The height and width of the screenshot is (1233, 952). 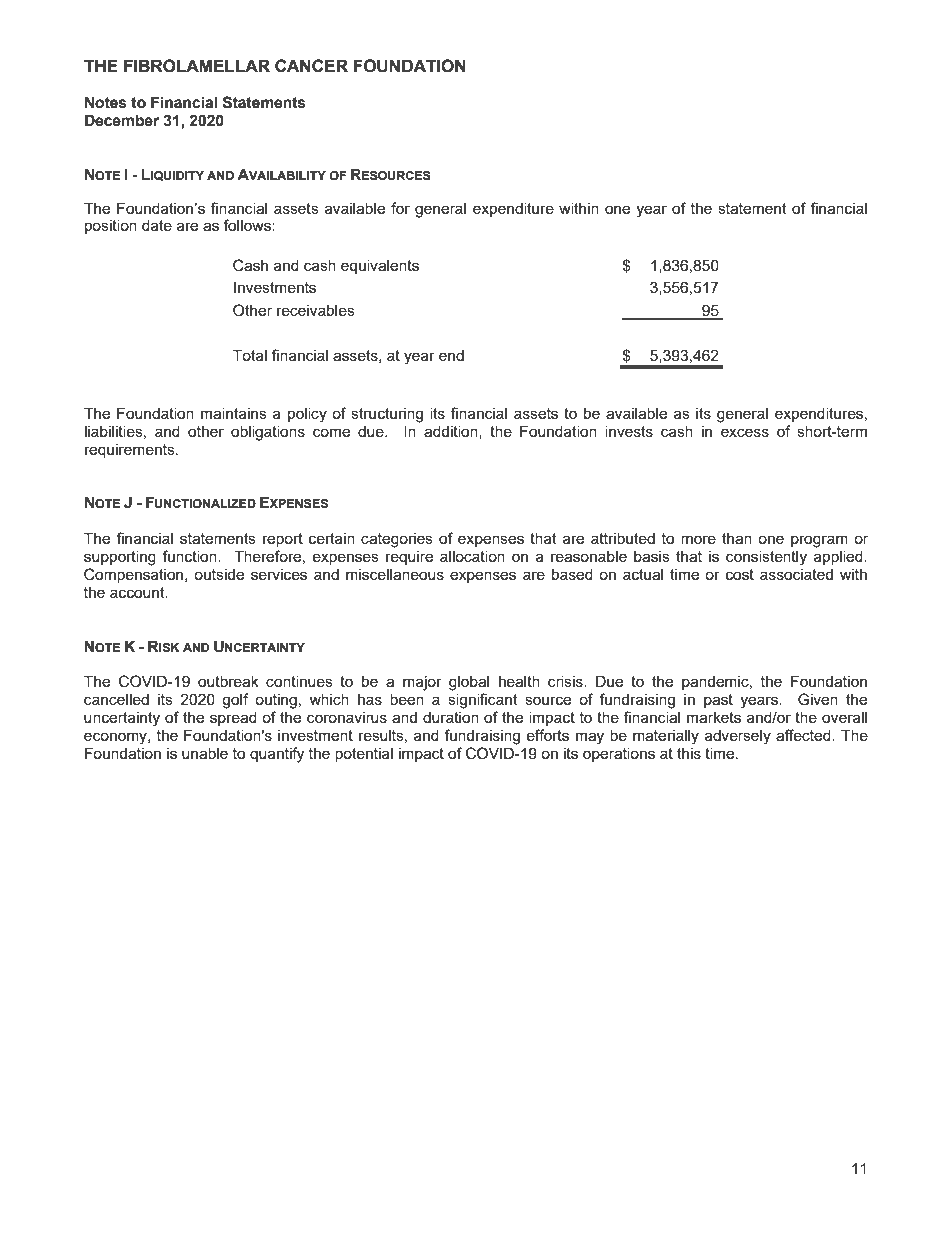 What do you see at coordinates (737, 538) in the screenshot?
I see `than` at bounding box center [737, 538].
